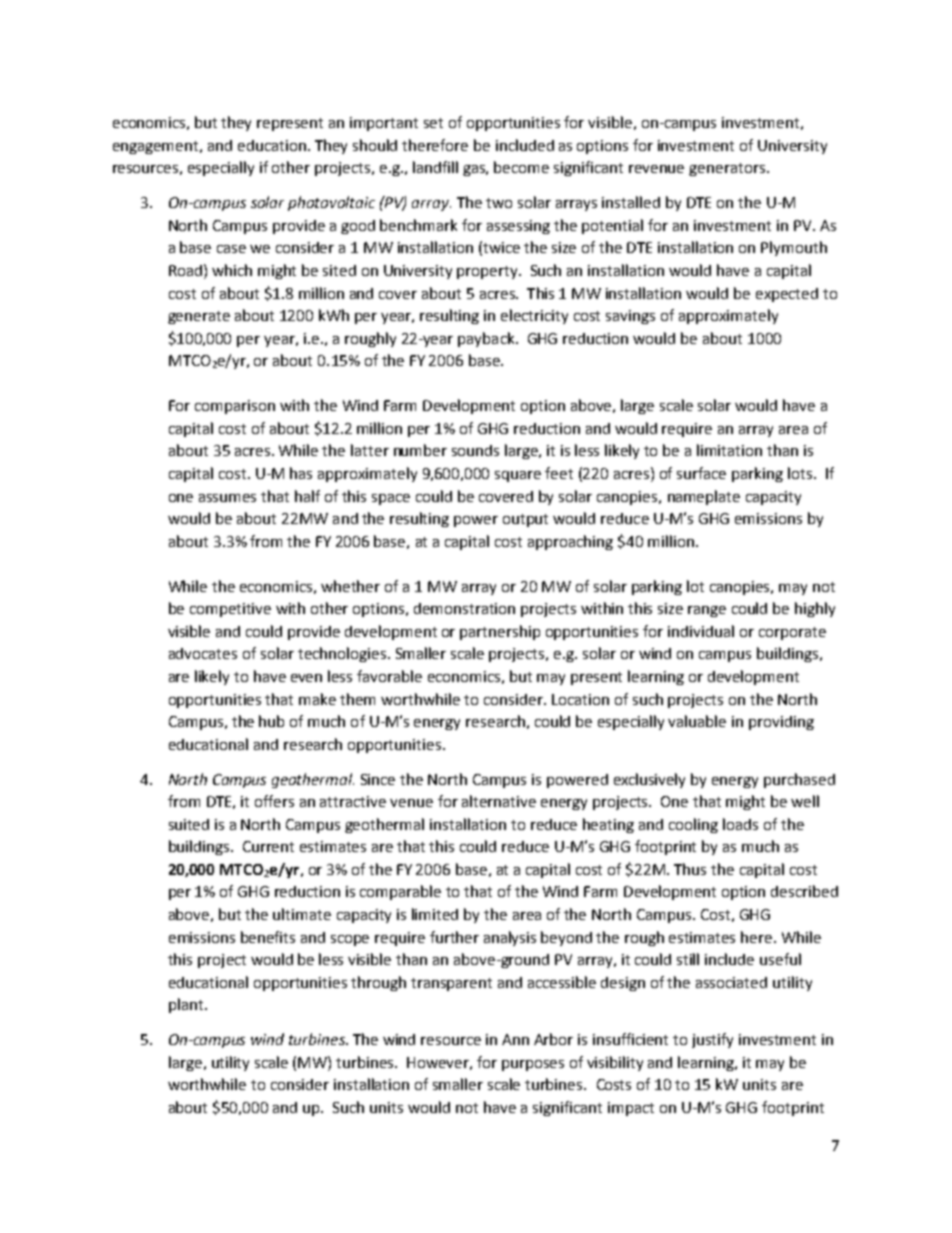 This document has height=1233, width=952. I want to click on purposes, so click(533, 1065).
